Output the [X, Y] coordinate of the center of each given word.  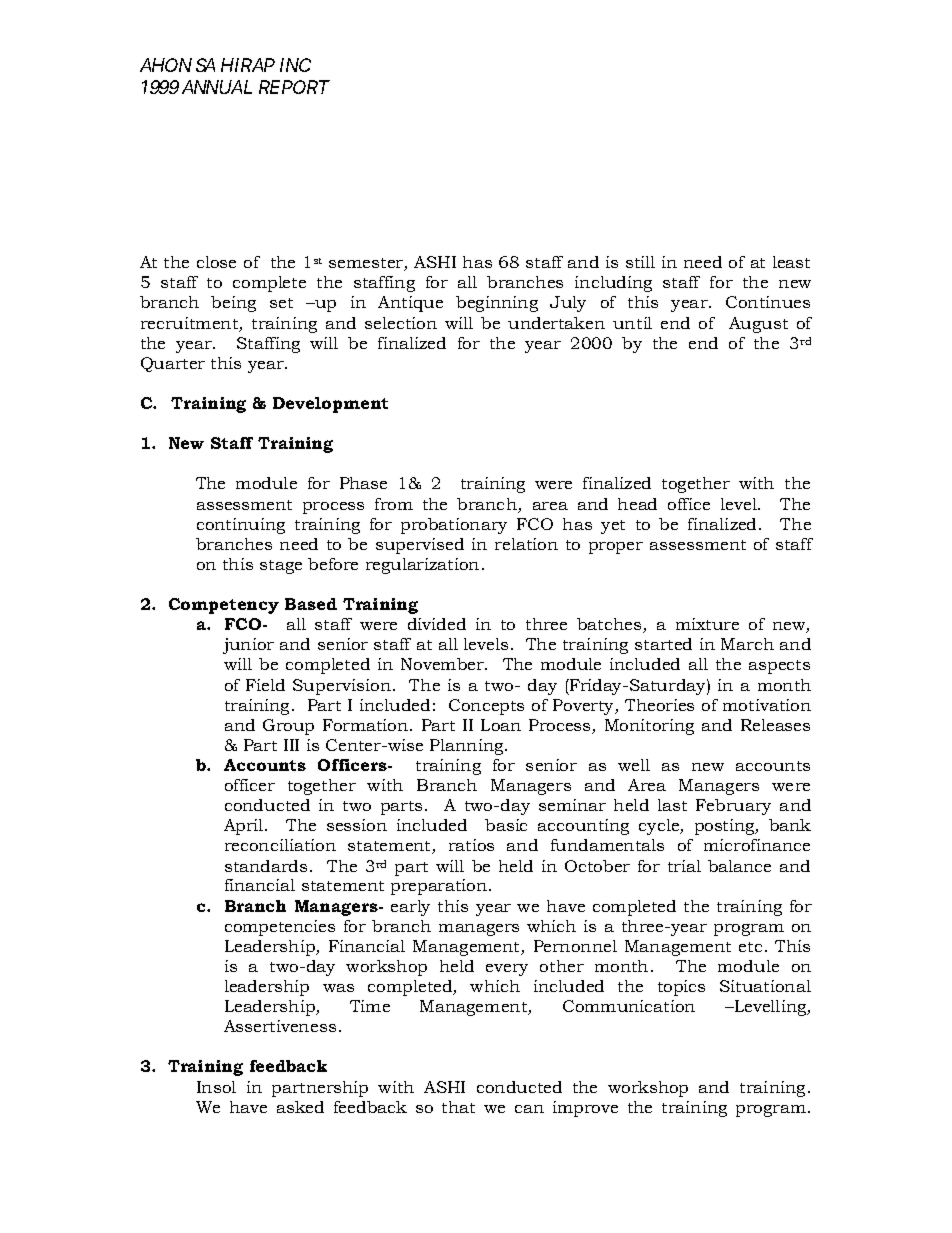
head [637, 504]
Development [330, 405]
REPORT [294, 87]
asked [300, 1107]
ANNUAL [217, 87]
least [791, 262]
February [733, 807]
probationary [454, 526]
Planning [468, 747]
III [291, 745]
